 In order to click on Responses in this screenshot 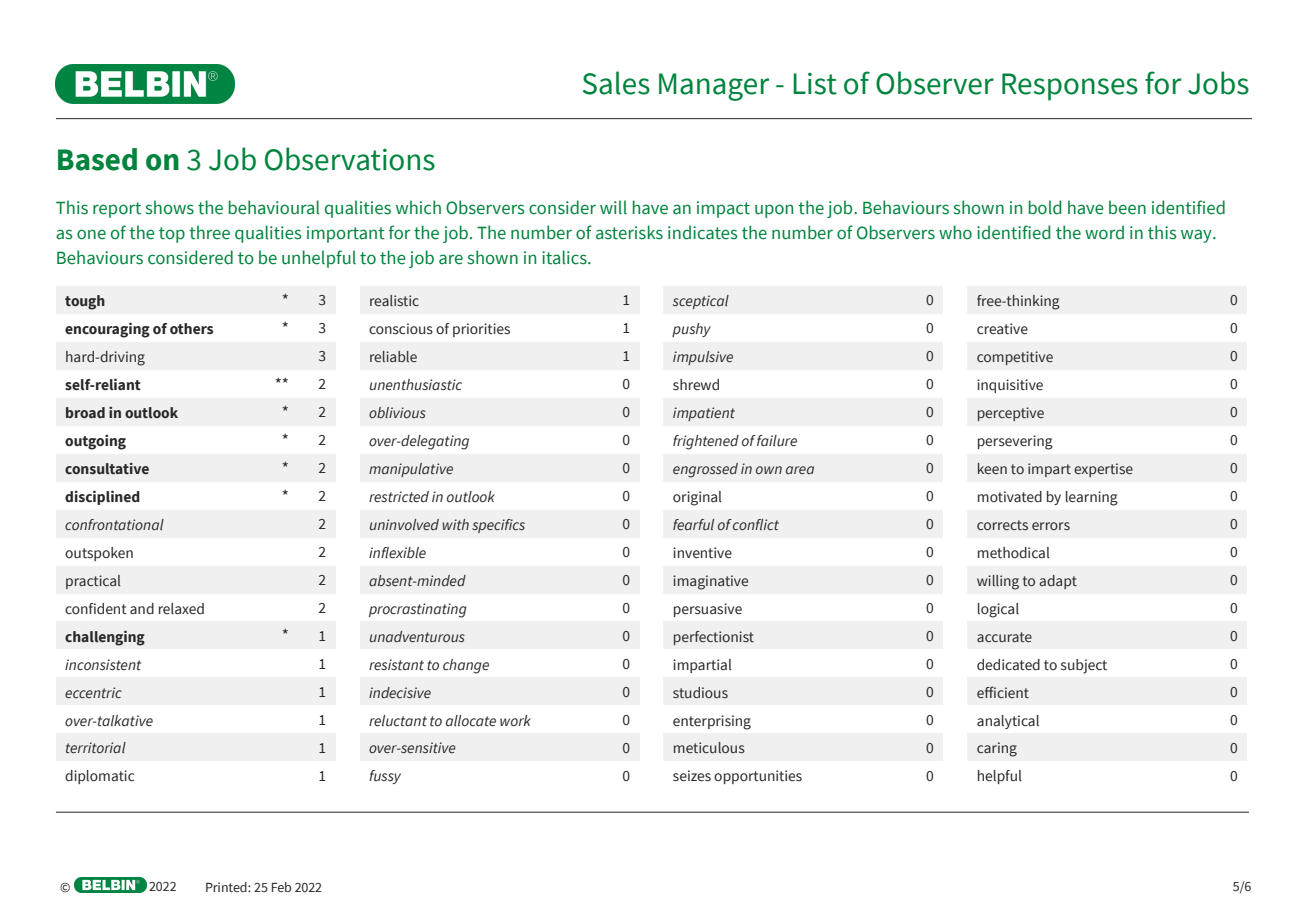, I will do `click(1070, 87)`.
